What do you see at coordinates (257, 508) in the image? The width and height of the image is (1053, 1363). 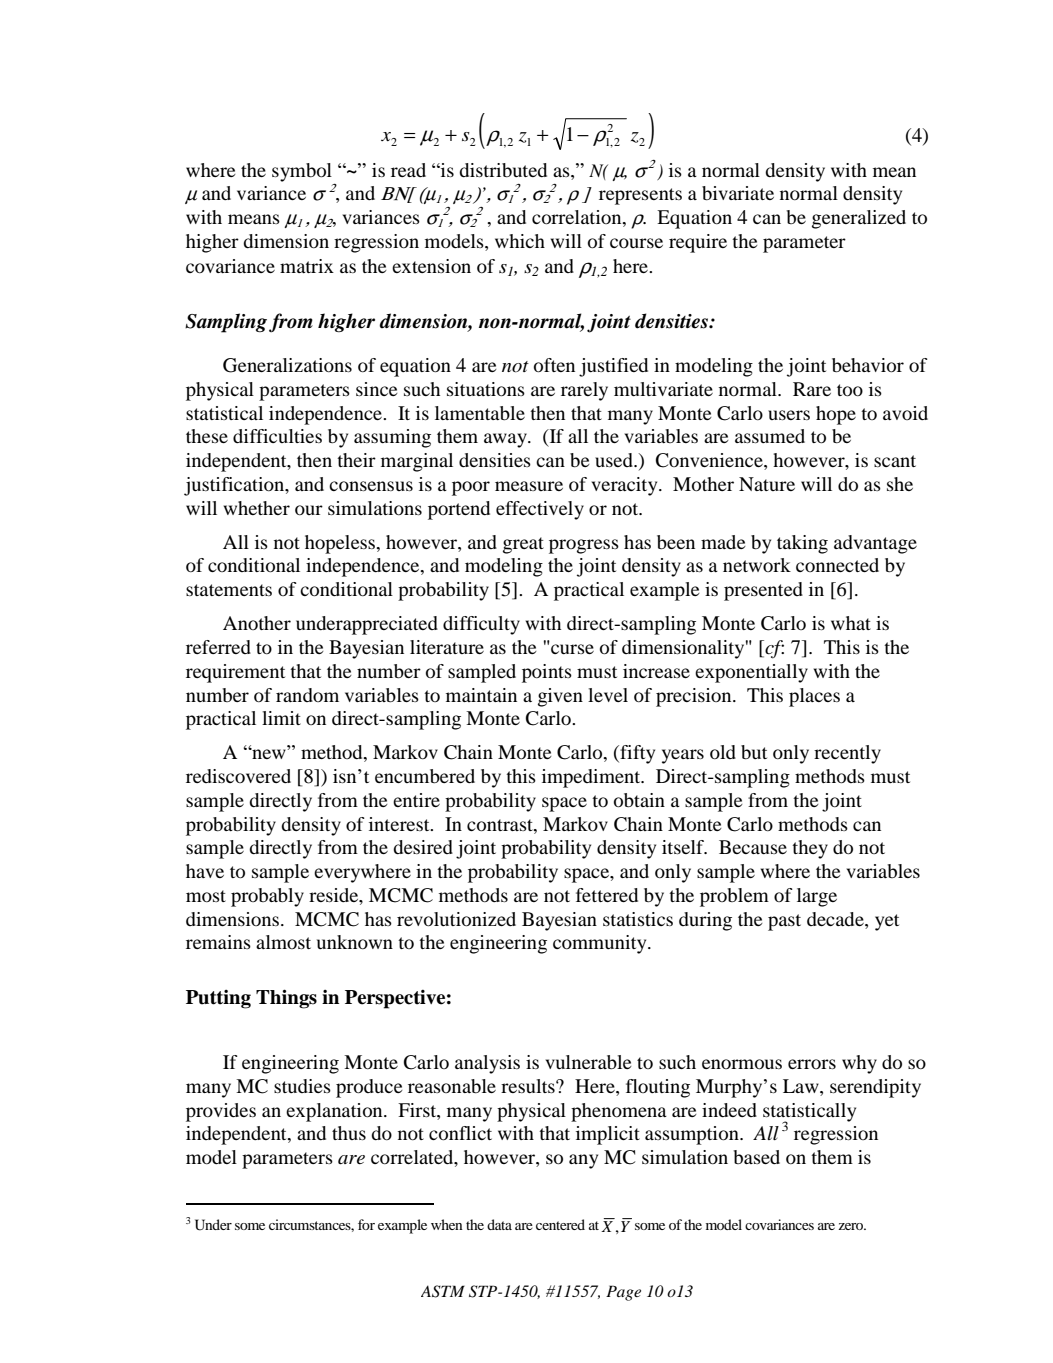 I see `whether` at bounding box center [257, 508].
